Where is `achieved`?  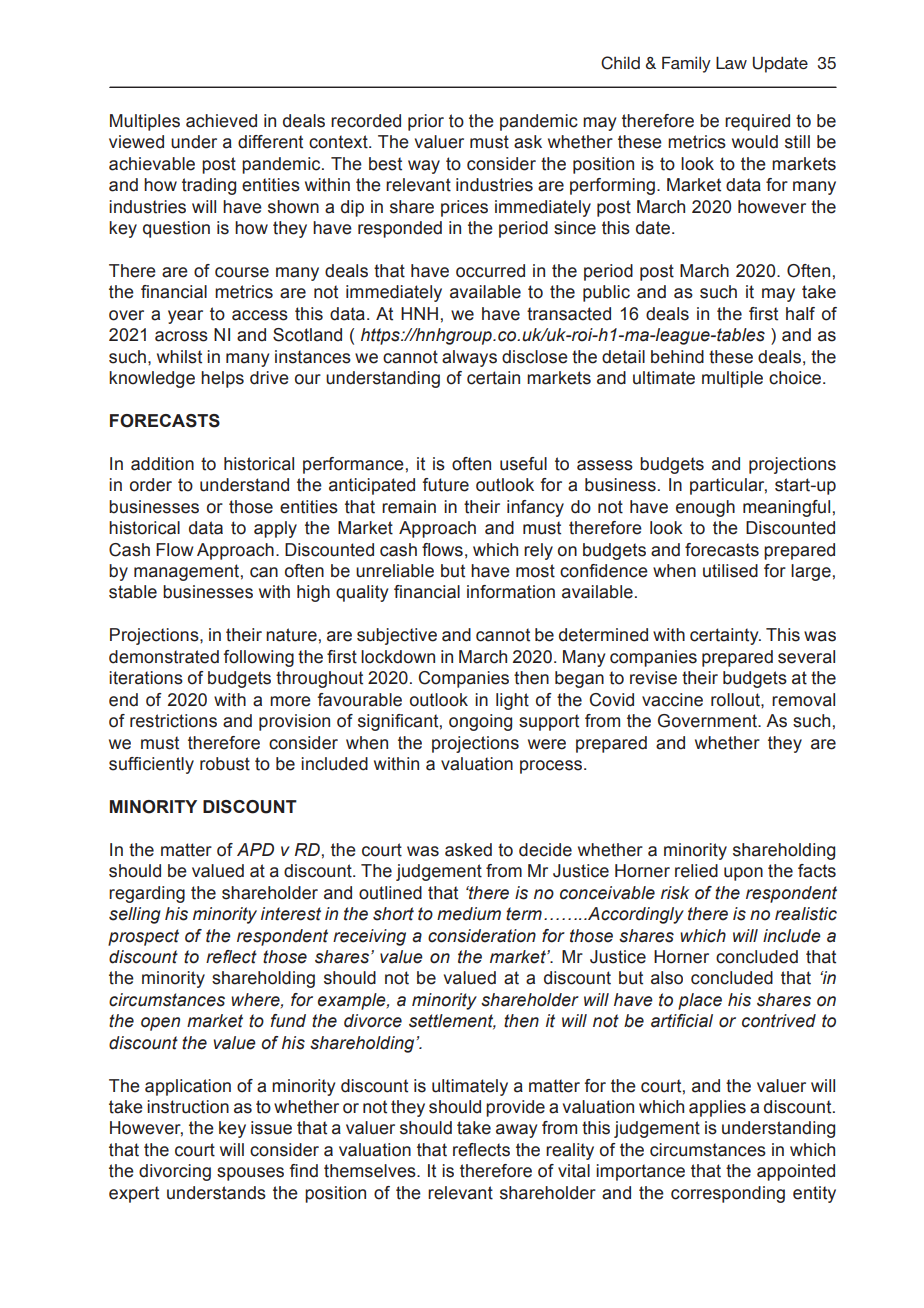 achieved is located at coordinates (221, 121).
